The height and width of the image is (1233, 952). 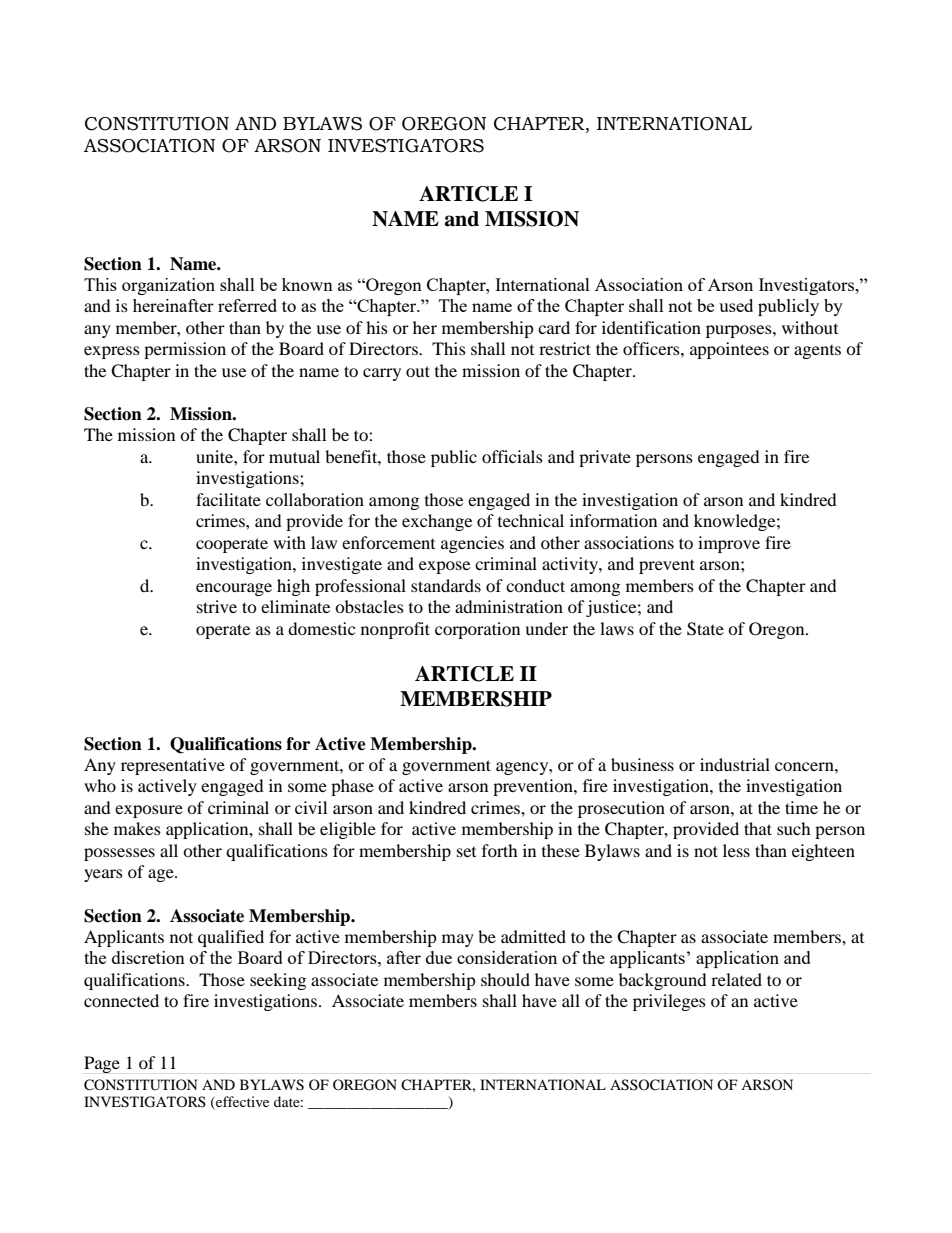 What do you see at coordinates (102, 1064) in the image?
I see `Page` at bounding box center [102, 1064].
